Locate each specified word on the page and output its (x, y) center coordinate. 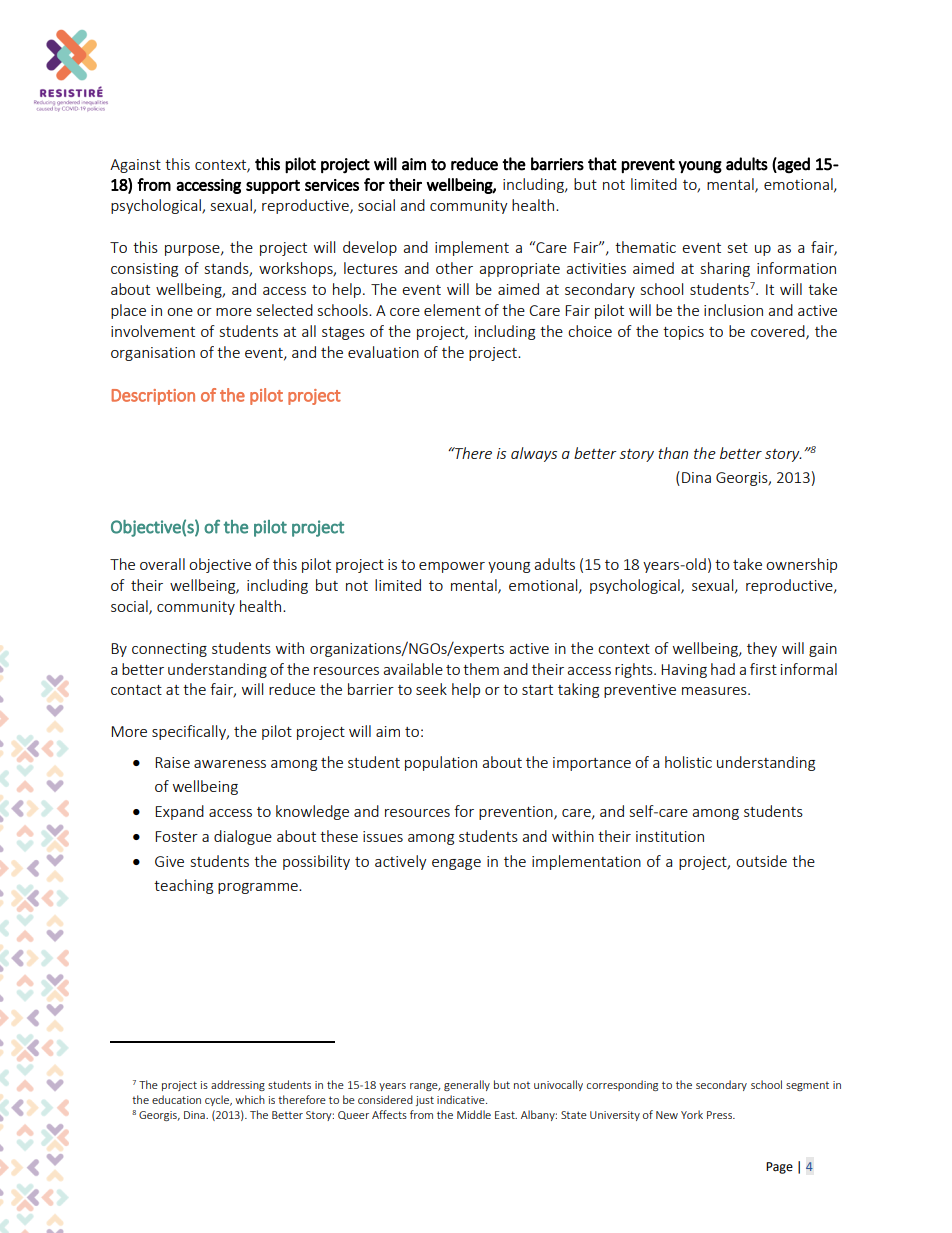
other (454, 268)
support (273, 187)
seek (431, 689)
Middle (474, 1114)
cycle (218, 1100)
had (723, 669)
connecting (169, 650)
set (738, 248)
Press (720, 1115)
